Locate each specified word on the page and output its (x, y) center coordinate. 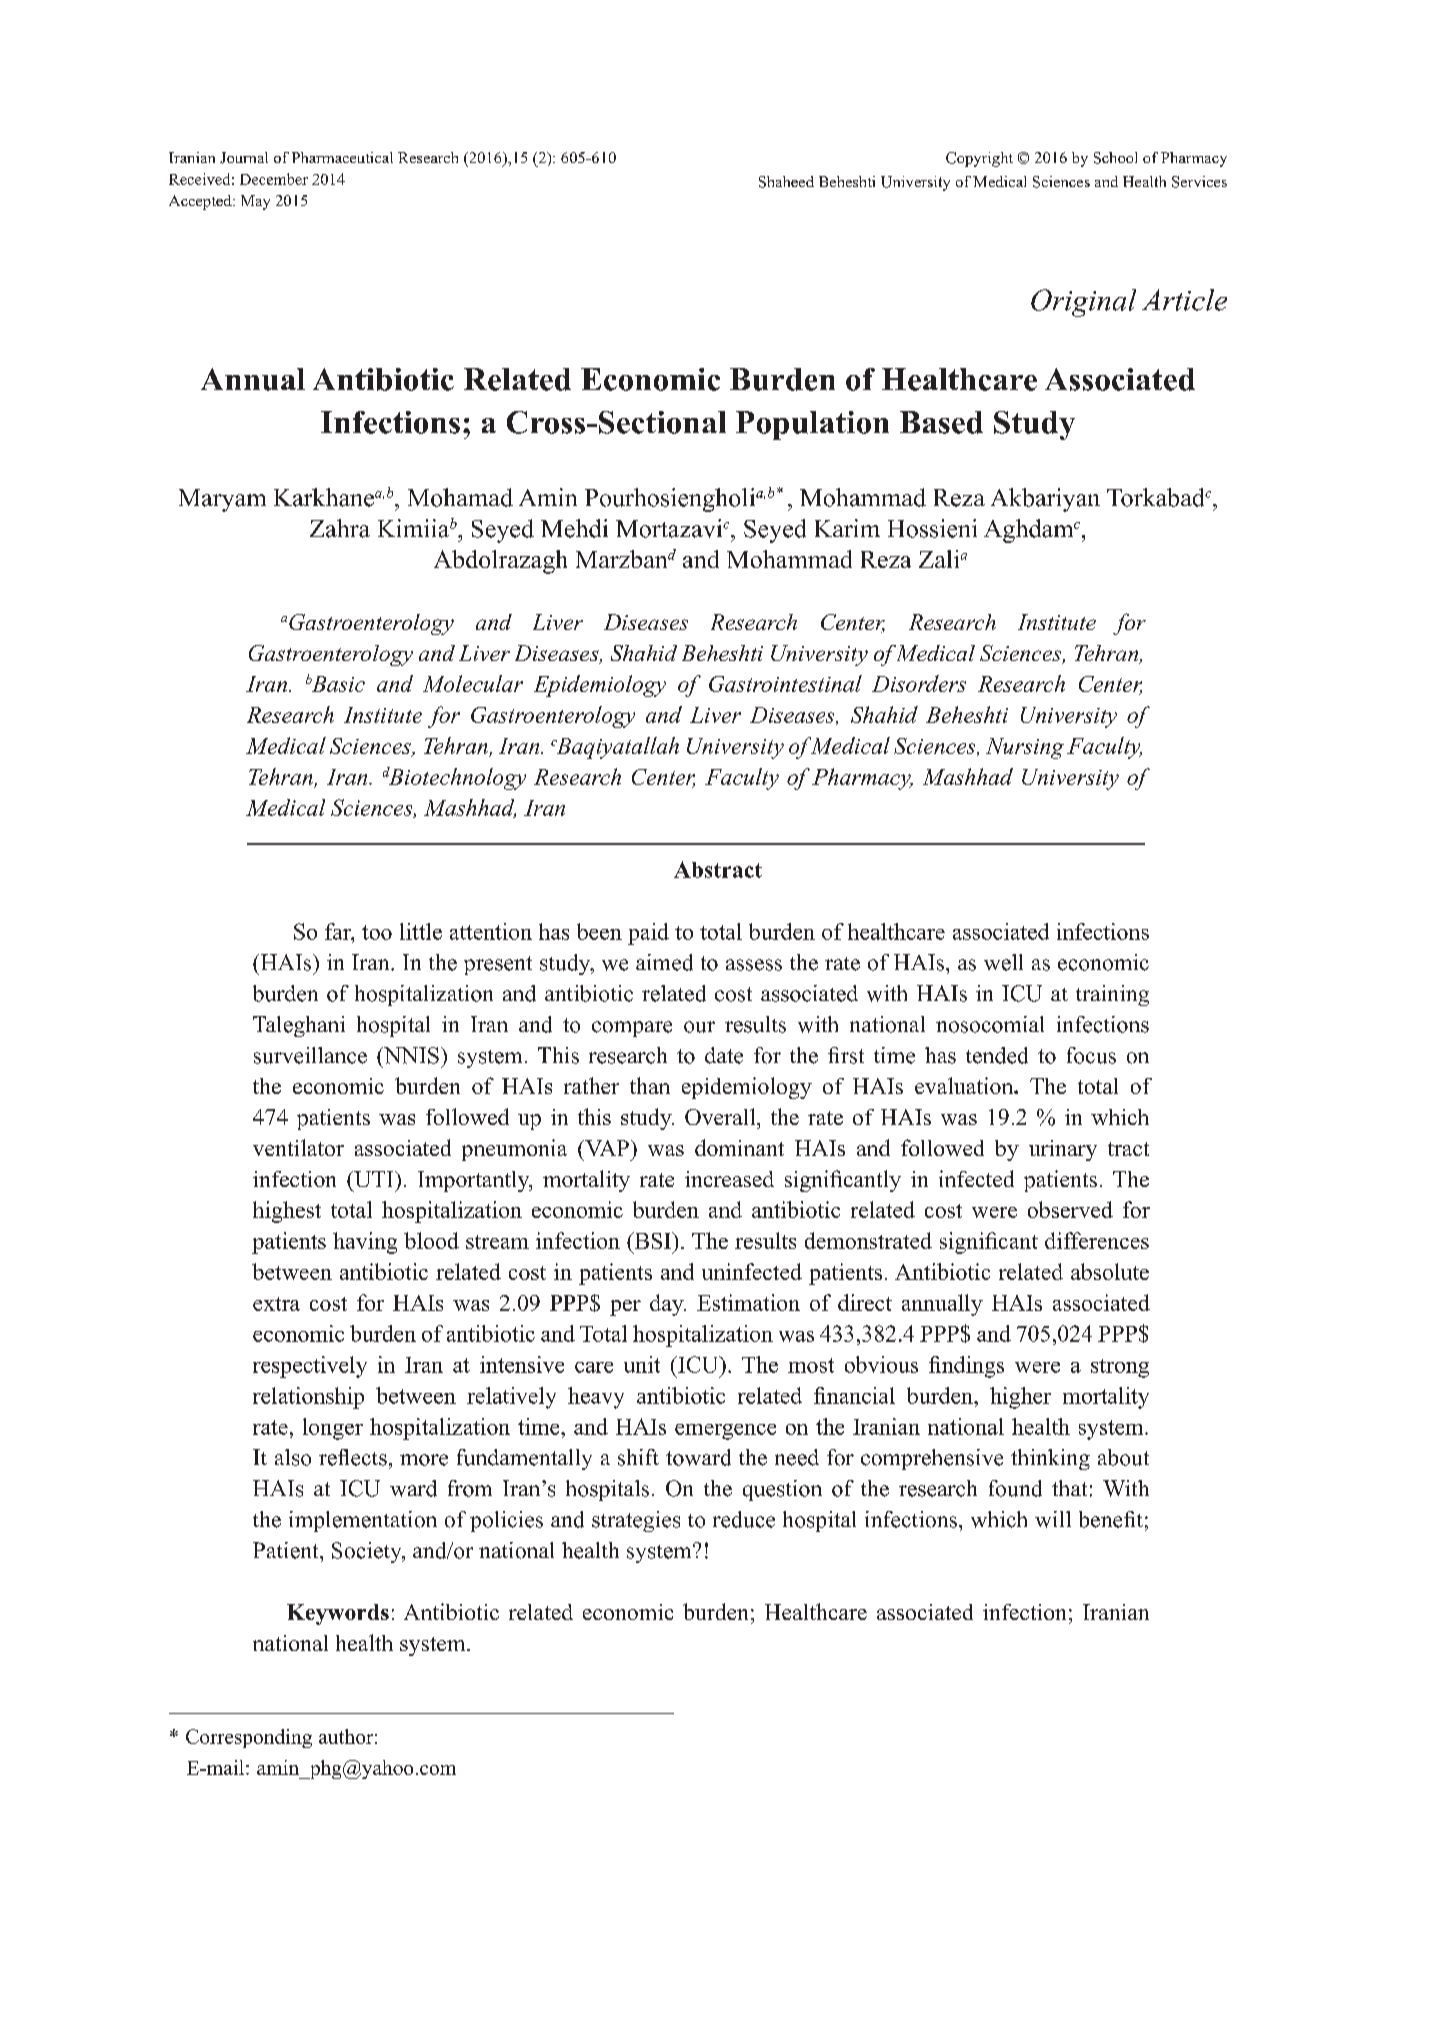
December (274, 179)
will (1053, 1519)
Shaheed (786, 182)
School (1115, 158)
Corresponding (249, 1738)
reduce (744, 1519)
